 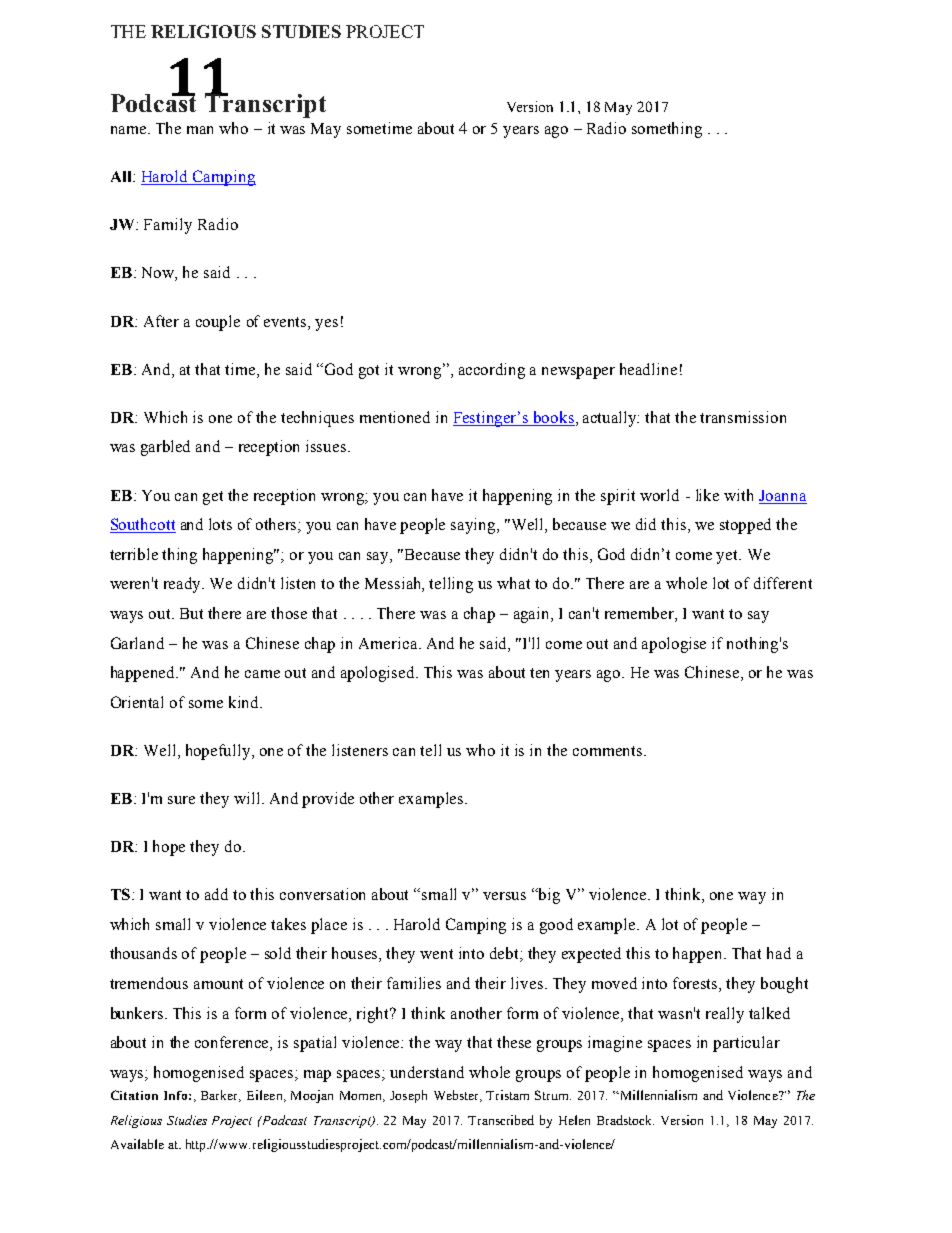 I want to click on had, so click(x=779, y=953).
